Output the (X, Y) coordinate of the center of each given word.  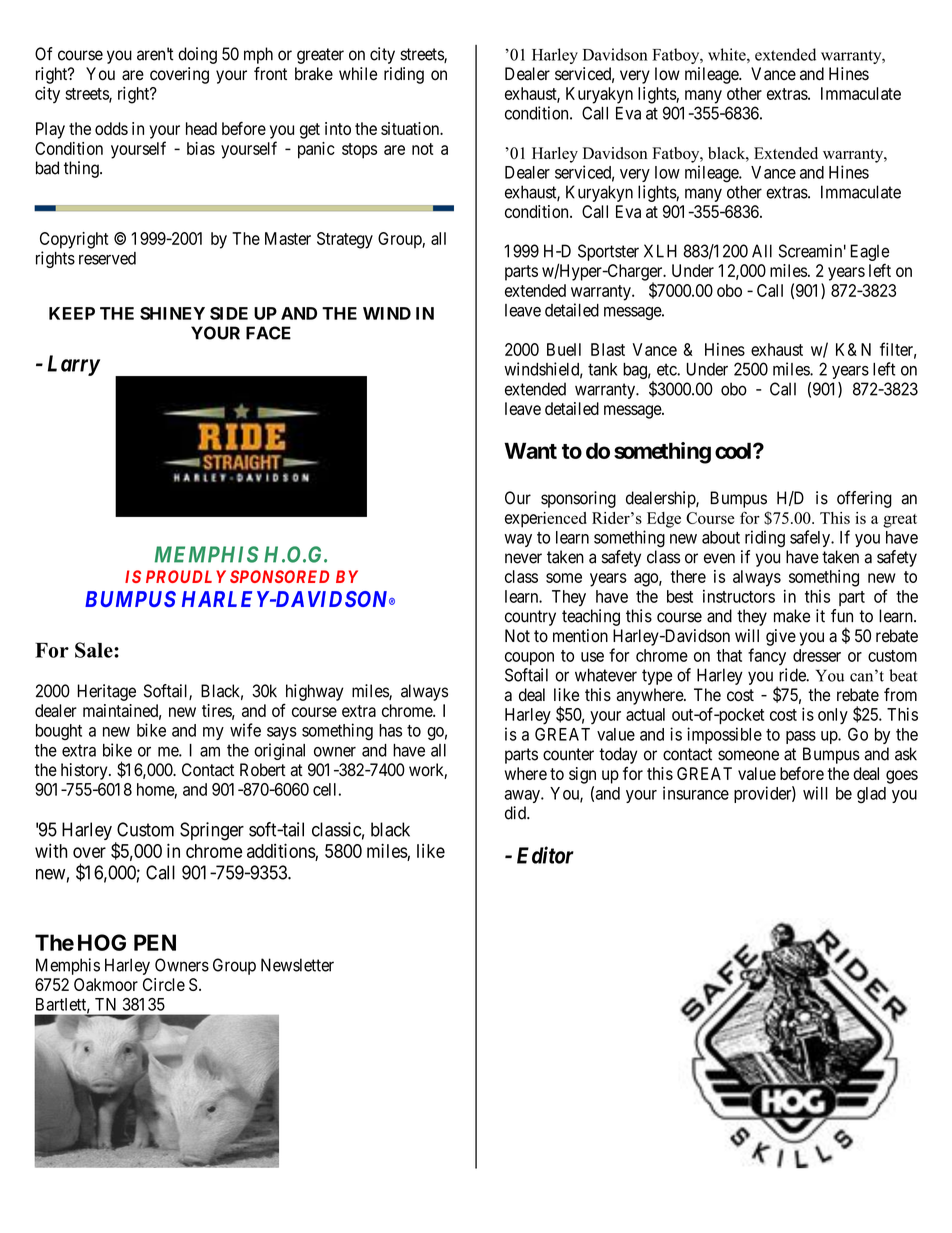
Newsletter (297, 965)
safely (811, 538)
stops (359, 151)
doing (197, 55)
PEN (155, 942)
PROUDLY (186, 576)
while (358, 74)
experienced (546, 520)
